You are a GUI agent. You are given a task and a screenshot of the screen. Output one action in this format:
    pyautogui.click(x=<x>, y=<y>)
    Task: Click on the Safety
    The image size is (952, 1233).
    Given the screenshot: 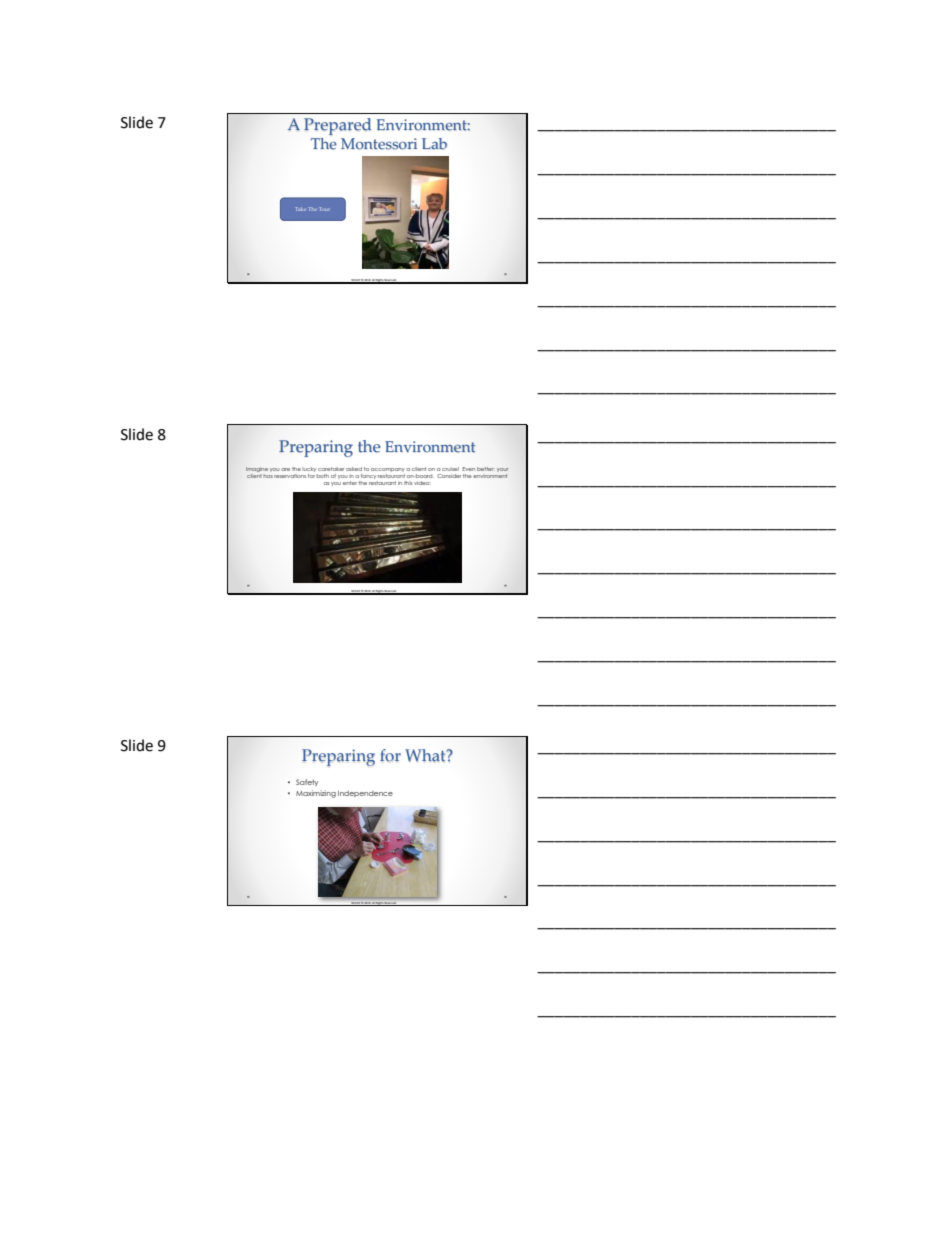 What is the action you would take?
    pyautogui.click(x=307, y=782)
